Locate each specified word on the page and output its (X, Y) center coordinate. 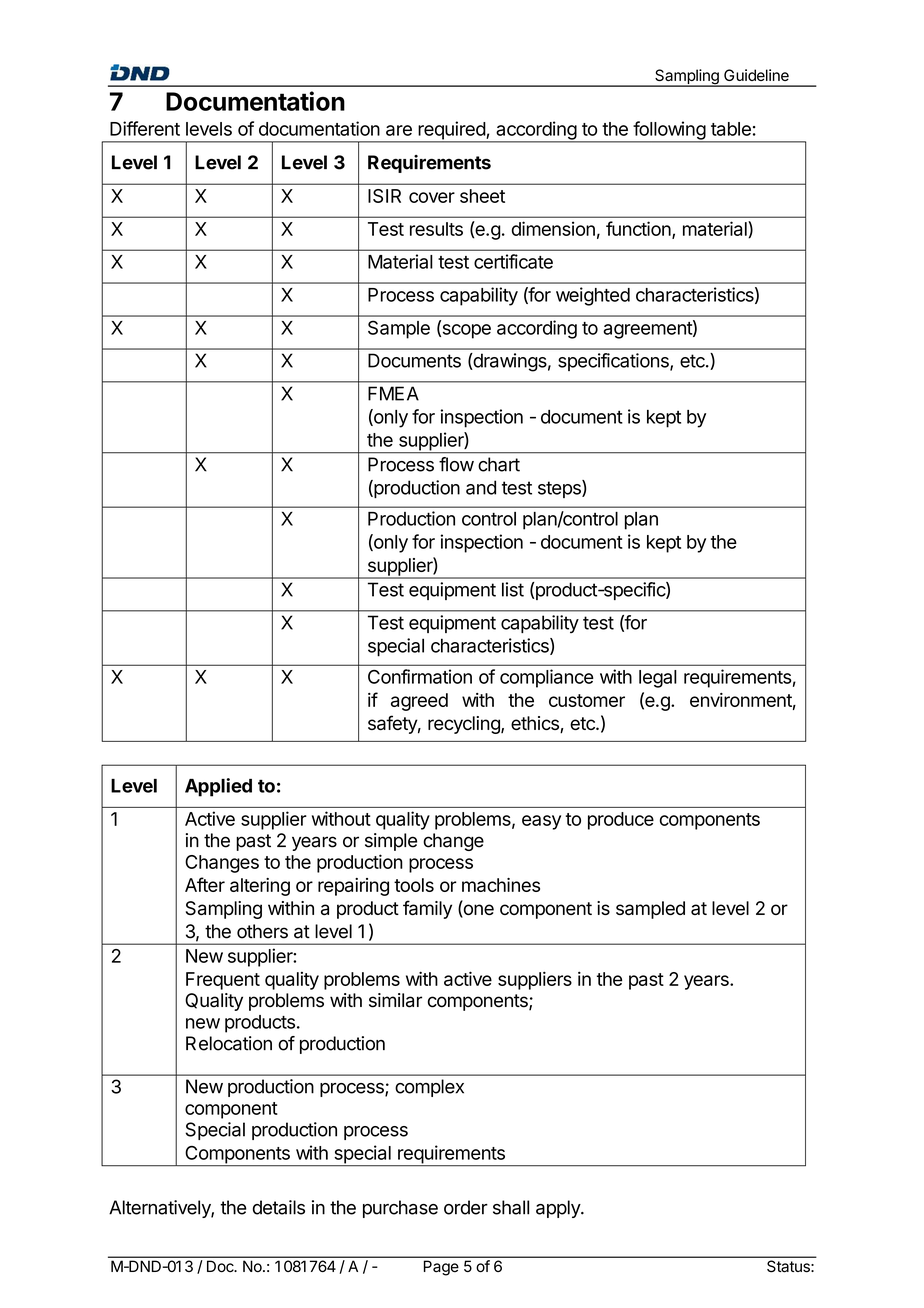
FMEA (393, 393)
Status (788, 1266)
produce (621, 821)
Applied (218, 787)
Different (145, 128)
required (451, 131)
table (731, 129)
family (427, 909)
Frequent (223, 981)
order (466, 1207)
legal (658, 679)
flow (456, 464)
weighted (593, 296)
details (279, 1207)
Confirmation (420, 676)
